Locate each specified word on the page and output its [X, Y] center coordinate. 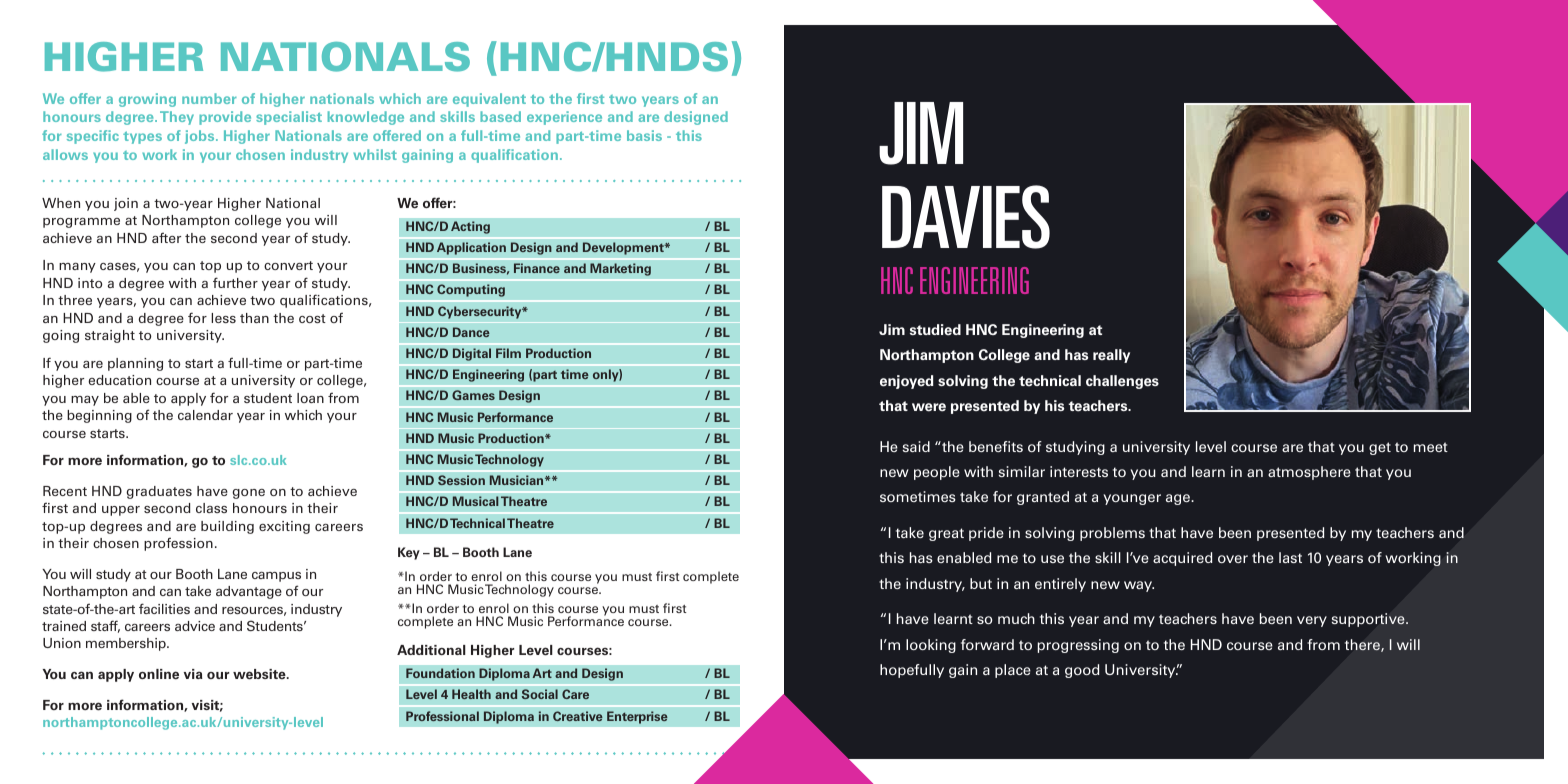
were [929, 407]
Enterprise [637, 717]
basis [644, 135]
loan [310, 398]
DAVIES [966, 217]
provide [225, 118]
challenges [1122, 382]
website [260, 674]
